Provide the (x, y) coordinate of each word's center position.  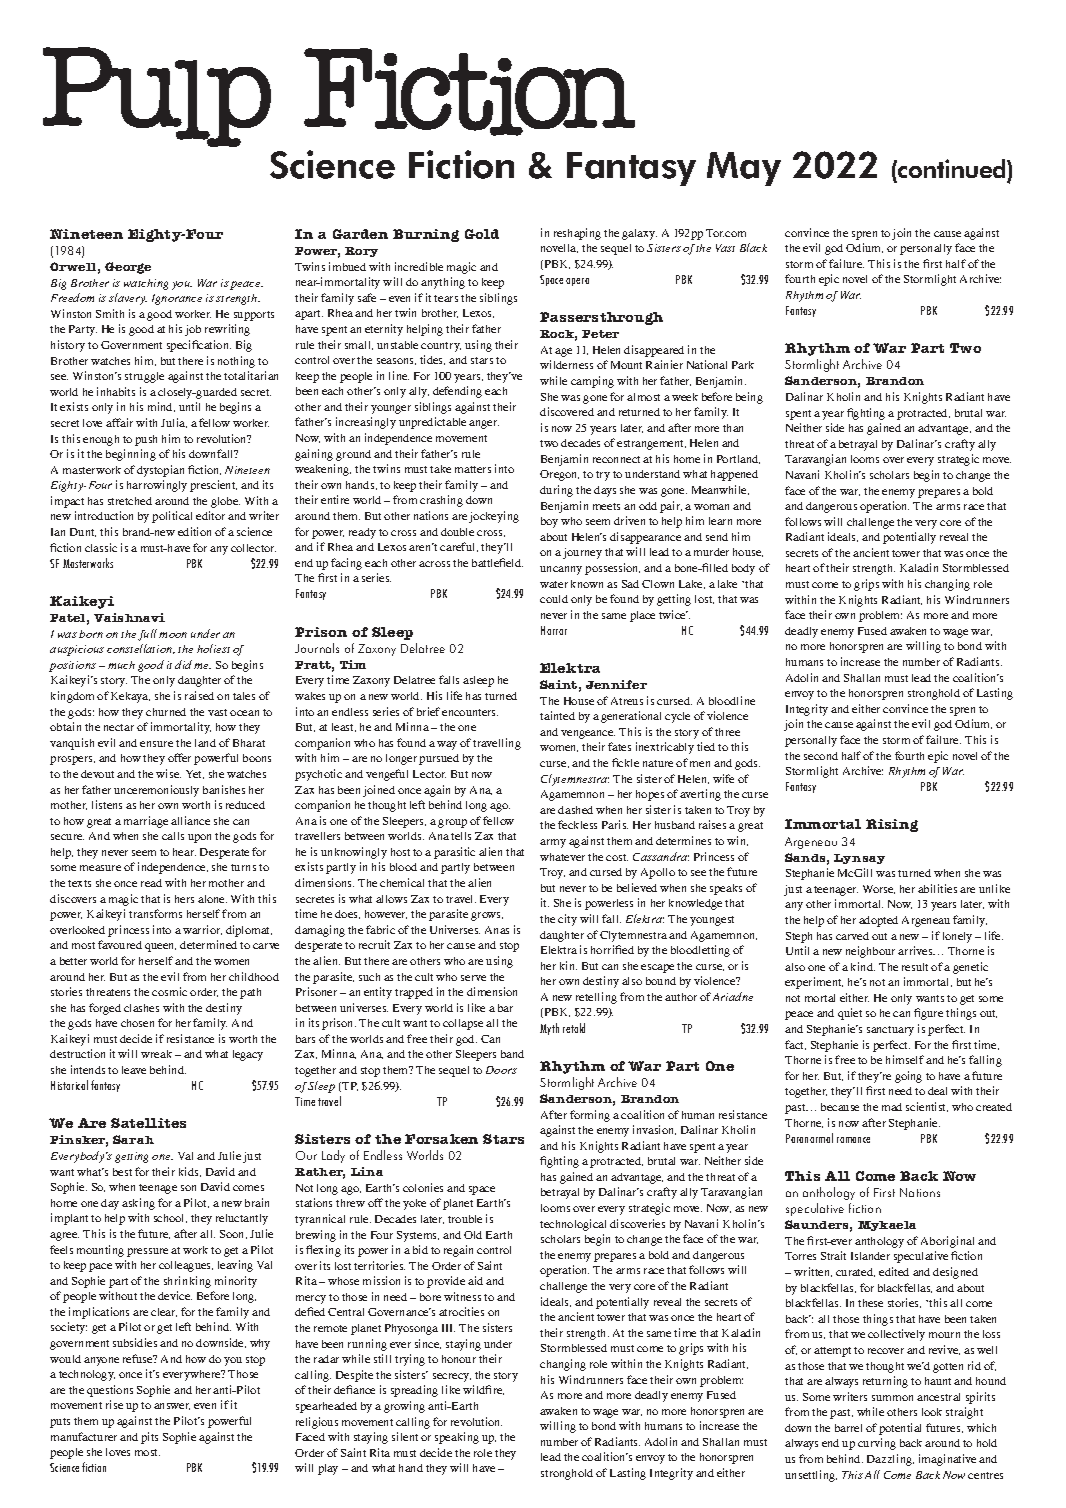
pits (149, 1438)
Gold (482, 234)
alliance (190, 820)
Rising (892, 825)
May (744, 169)
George (128, 268)
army (553, 843)
